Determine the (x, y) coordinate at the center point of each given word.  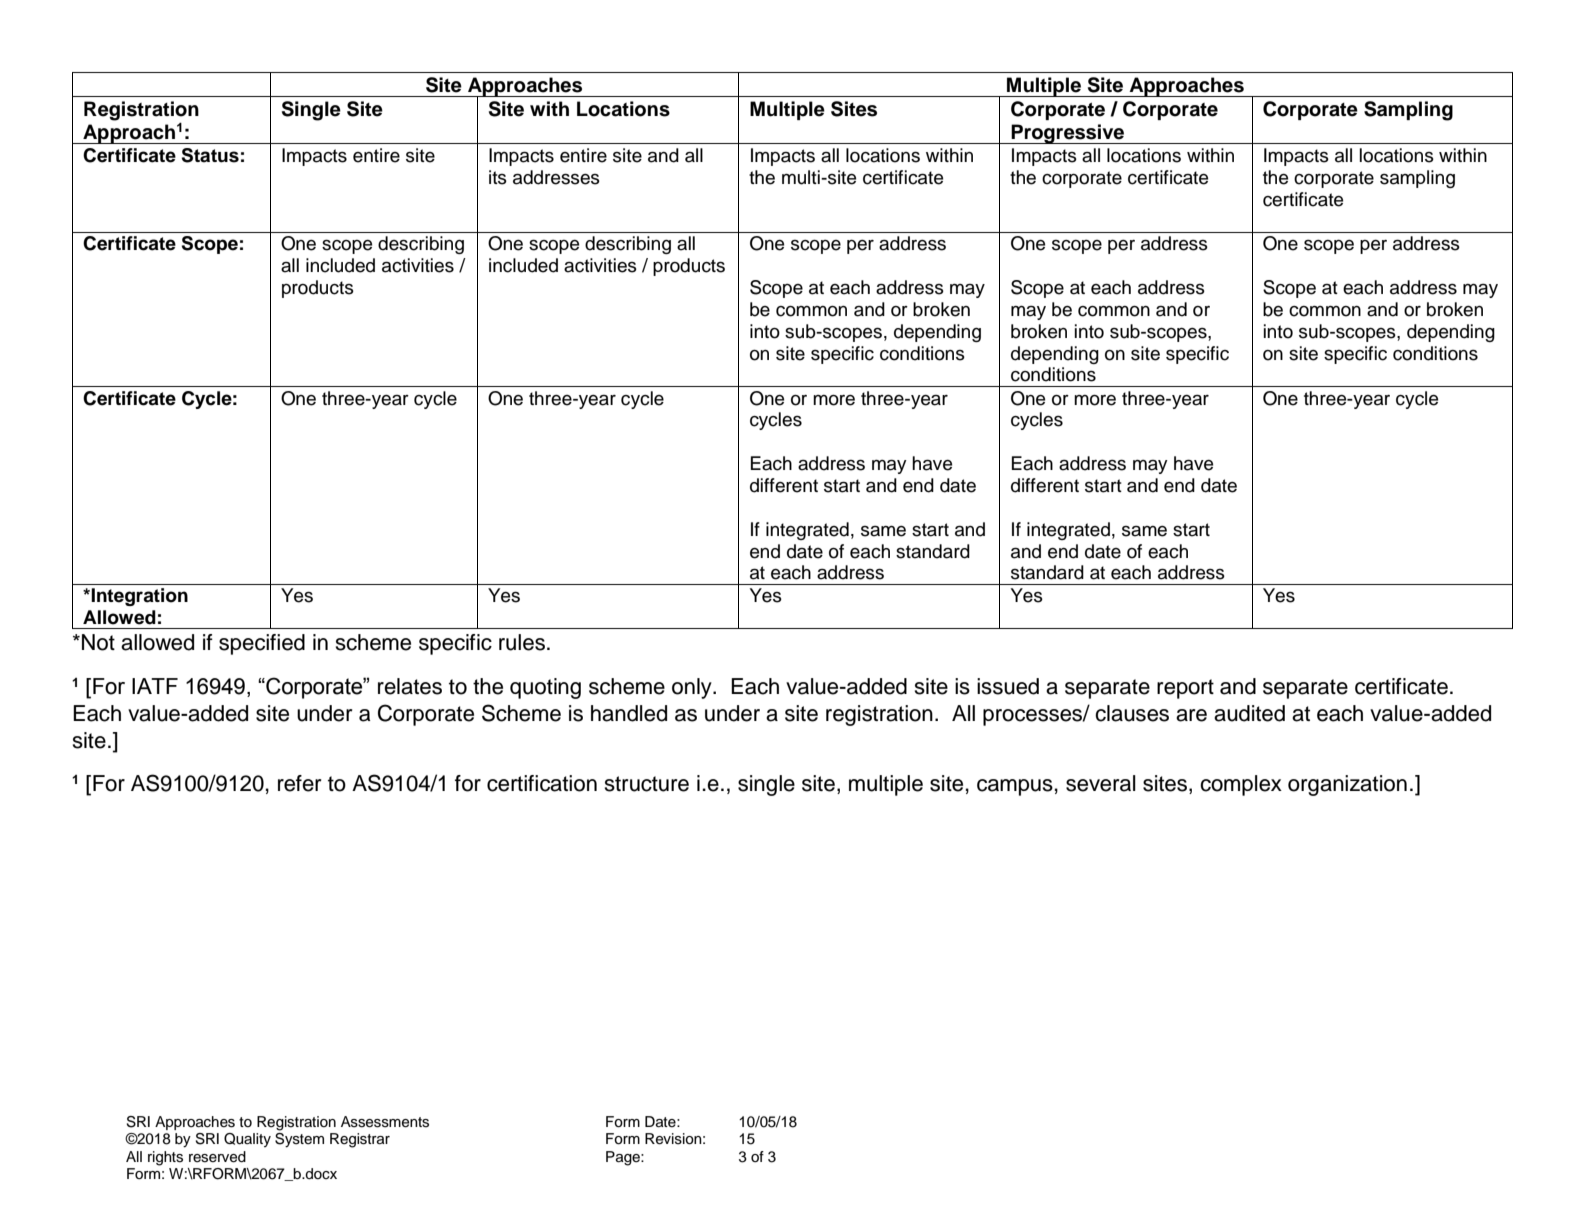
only (693, 688)
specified (262, 644)
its (498, 177)
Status (210, 155)
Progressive (1068, 134)
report (1185, 689)
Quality (247, 1140)
